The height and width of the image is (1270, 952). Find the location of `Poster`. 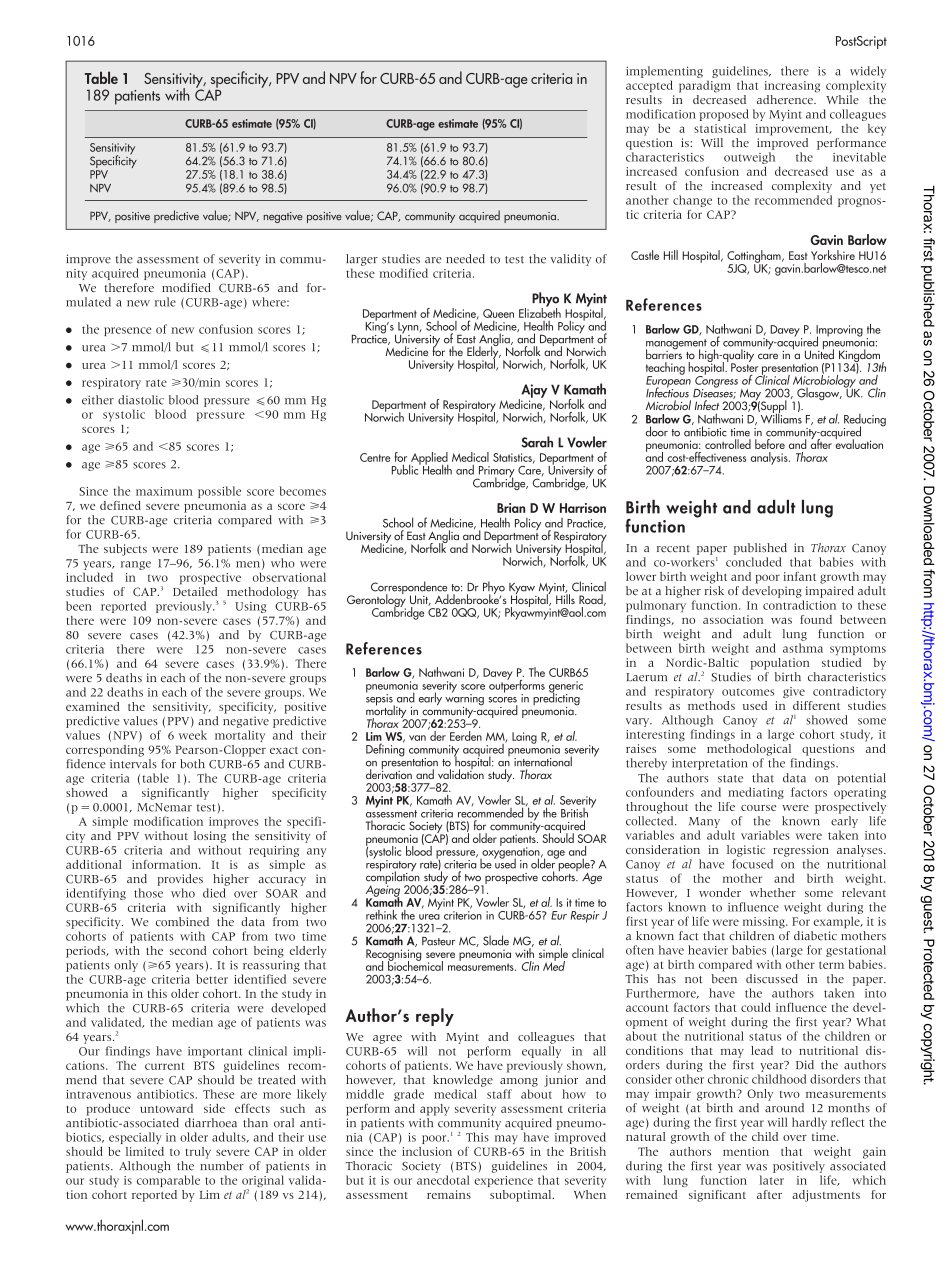

Poster is located at coordinates (745, 366).
